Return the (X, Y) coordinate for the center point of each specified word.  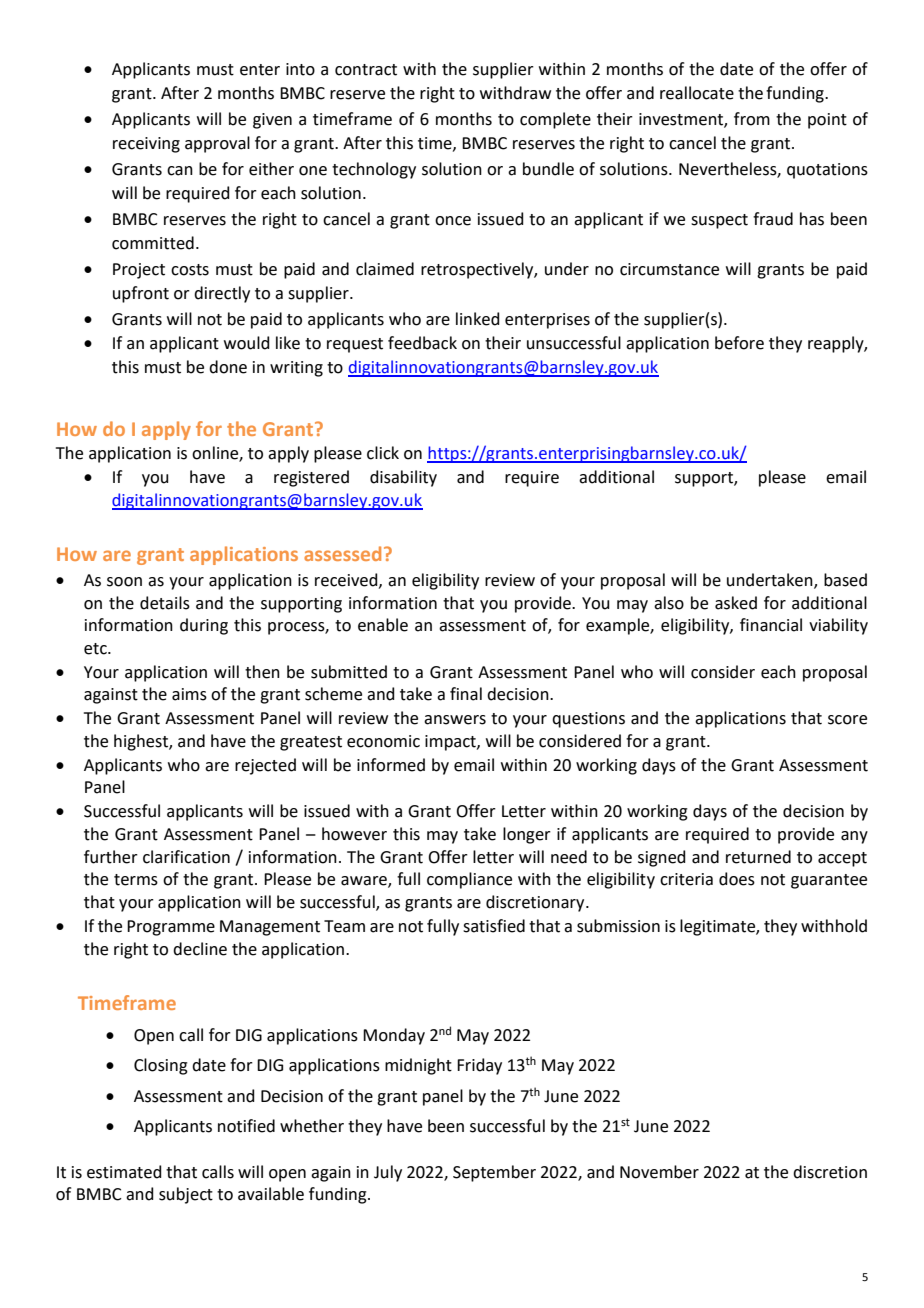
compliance (469, 880)
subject (186, 1195)
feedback (422, 343)
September (494, 1173)
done (228, 367)
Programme (171, 928)
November (659, 1172)
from (752, 119)
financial (771, 625)
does (737, 879)
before (739, 343)
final (466, 694)
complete (555, 120)
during (204, 626)
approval (217, 144)
